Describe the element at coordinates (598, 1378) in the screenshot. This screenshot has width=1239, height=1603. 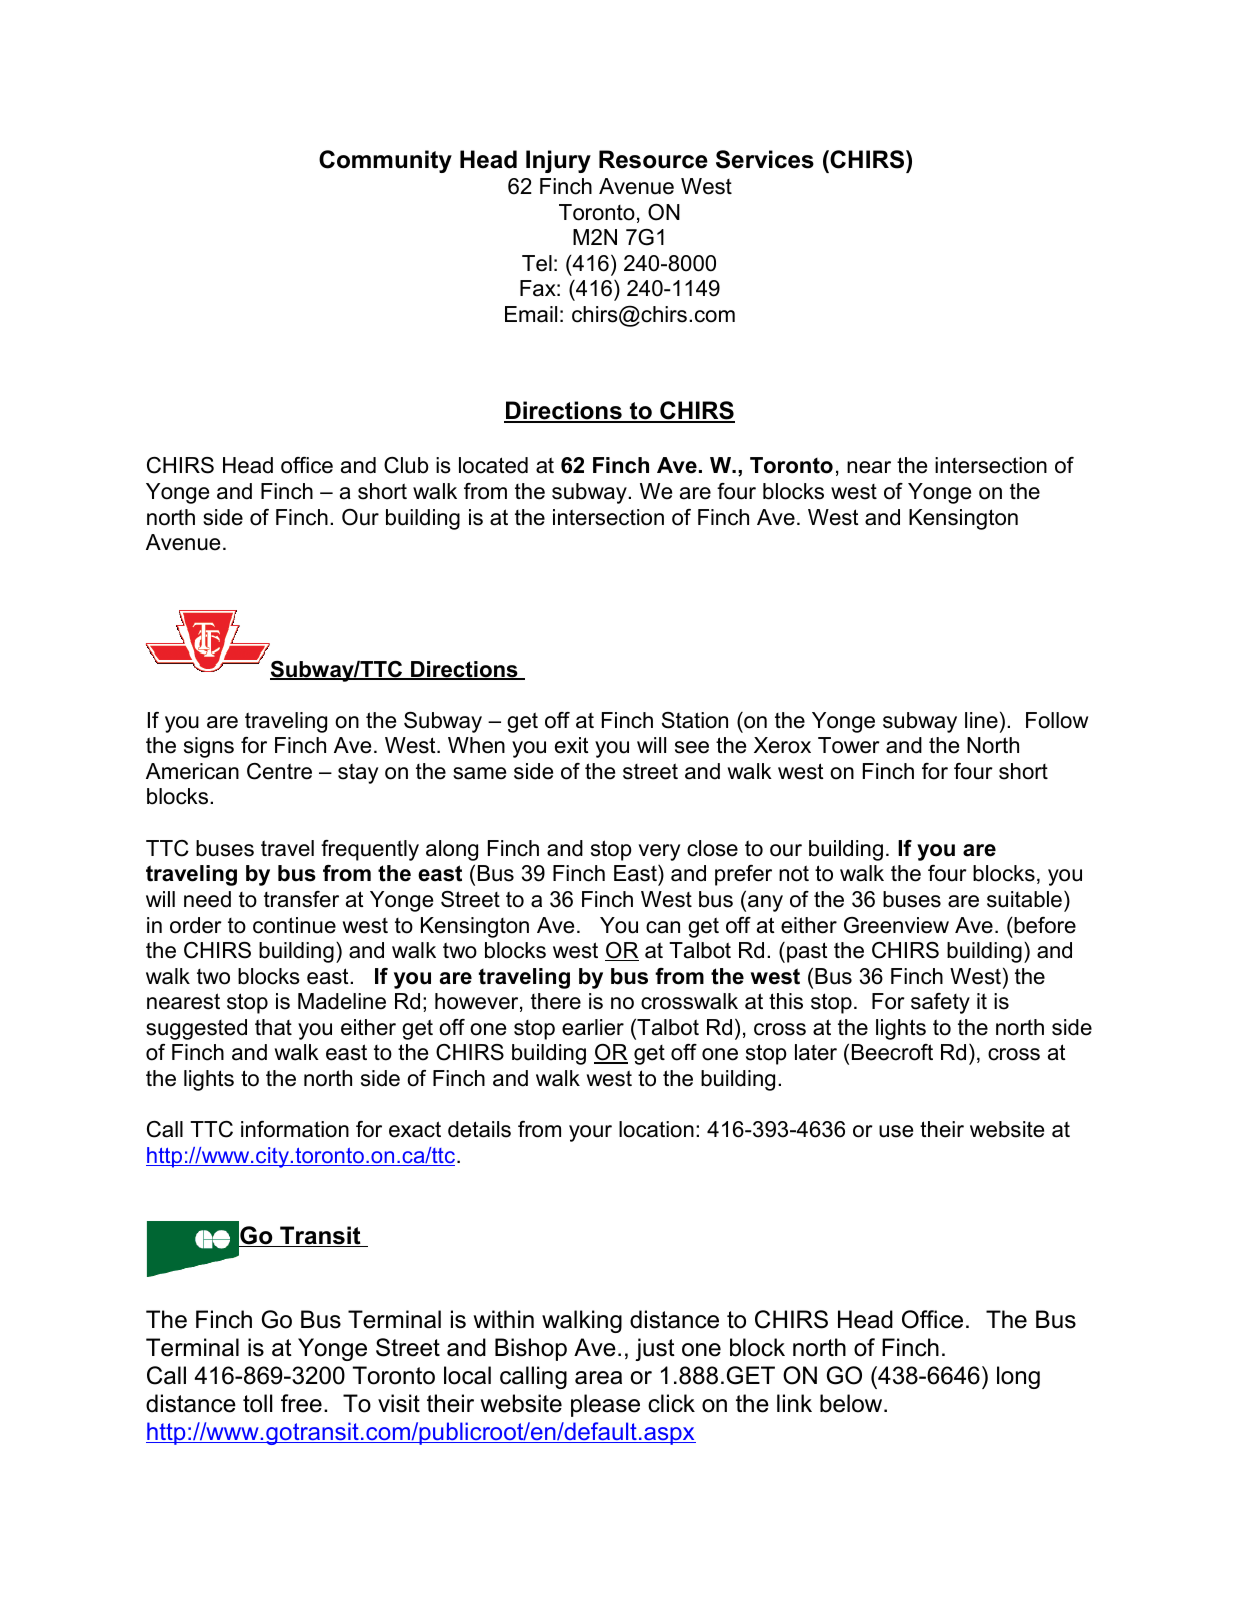
I see `area` at that location.
